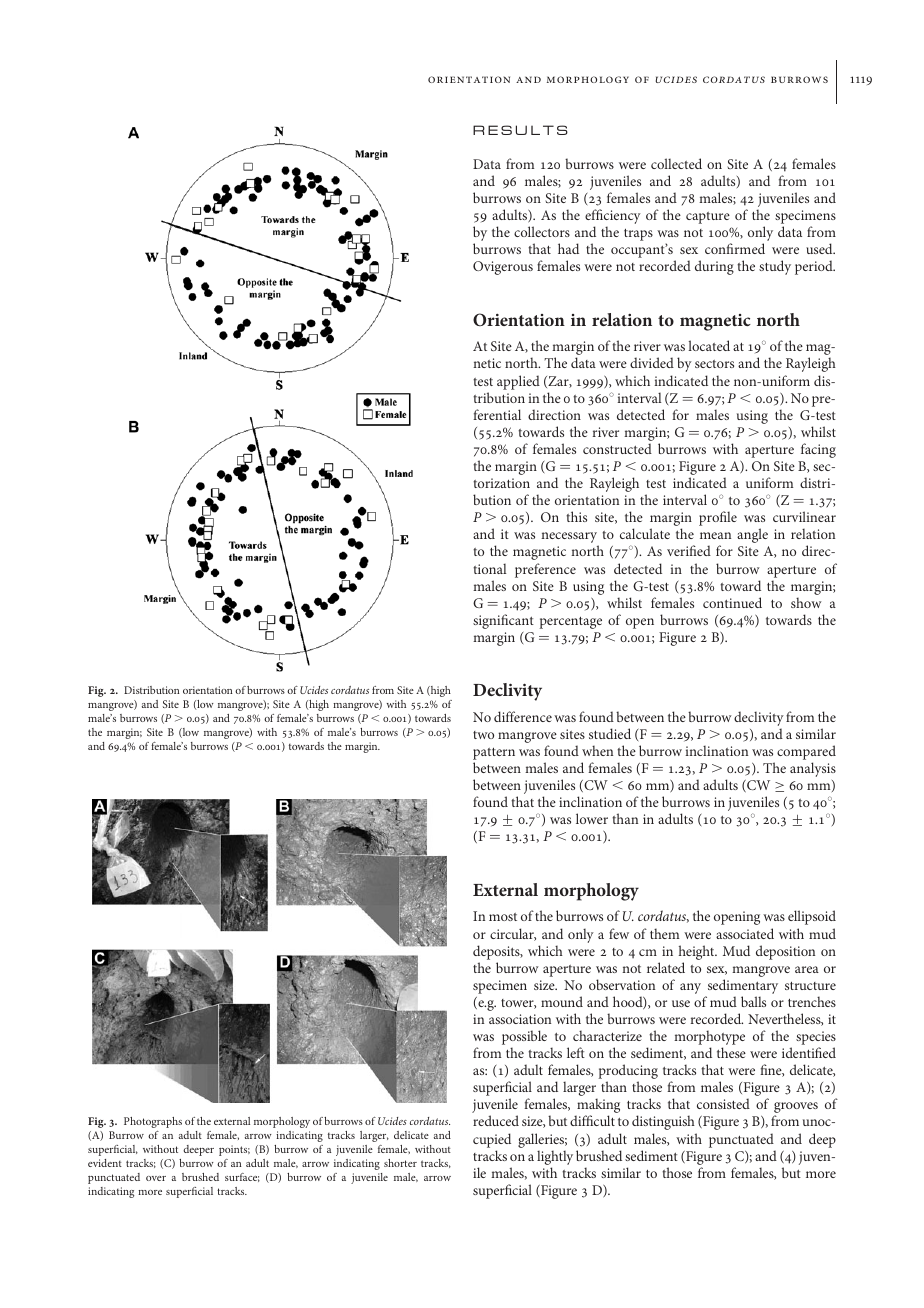  I want to click on RESULTS, so click(520, 130).
